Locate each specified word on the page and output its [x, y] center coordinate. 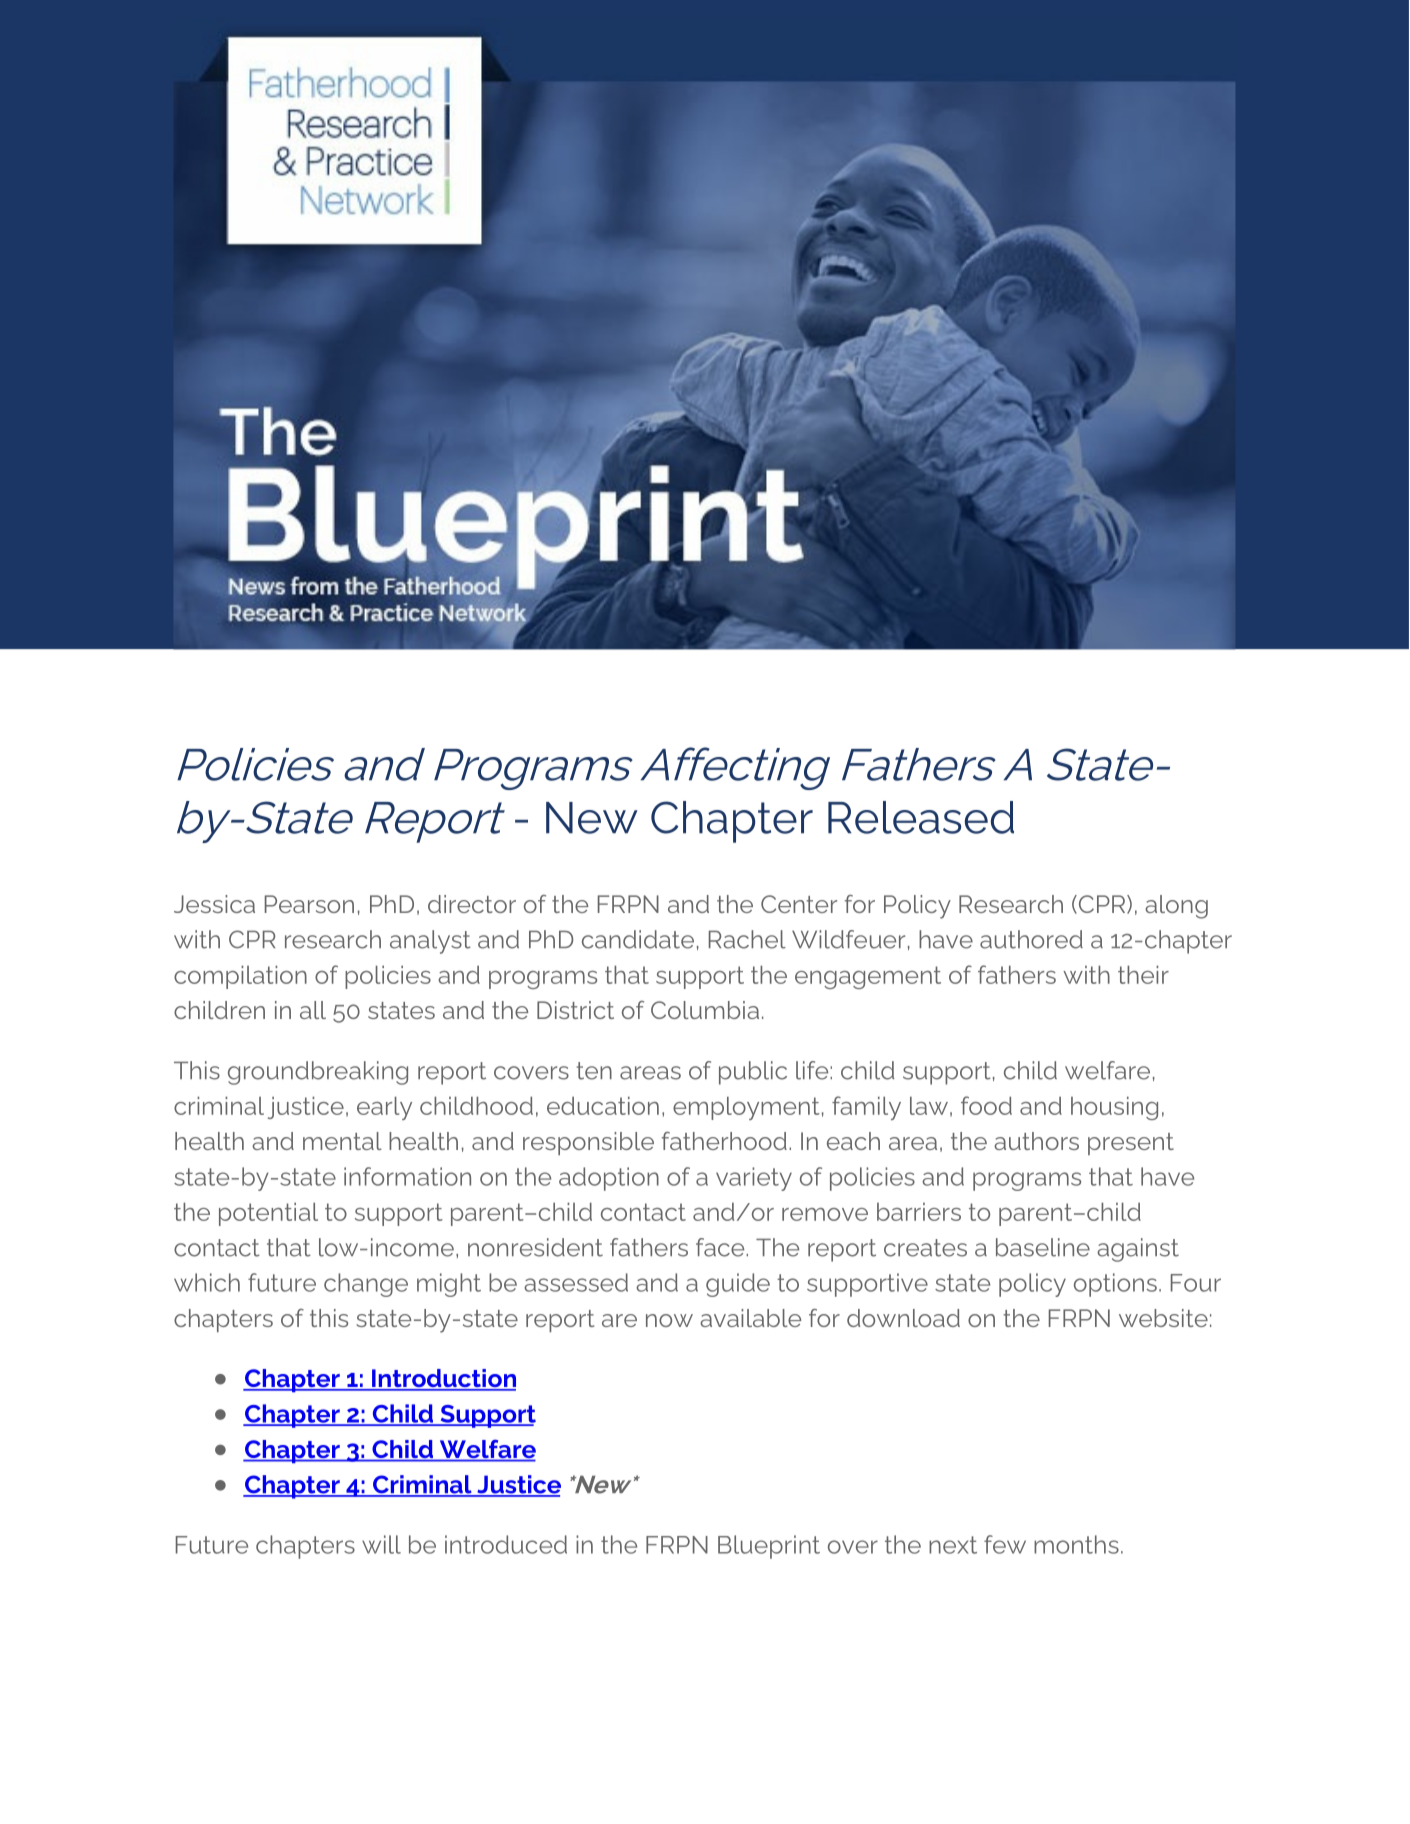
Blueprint [769, 1547]
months [1076, 1544]
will [381, 1544]
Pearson [309, 904]
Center [799, 904]
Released [921, 817]
